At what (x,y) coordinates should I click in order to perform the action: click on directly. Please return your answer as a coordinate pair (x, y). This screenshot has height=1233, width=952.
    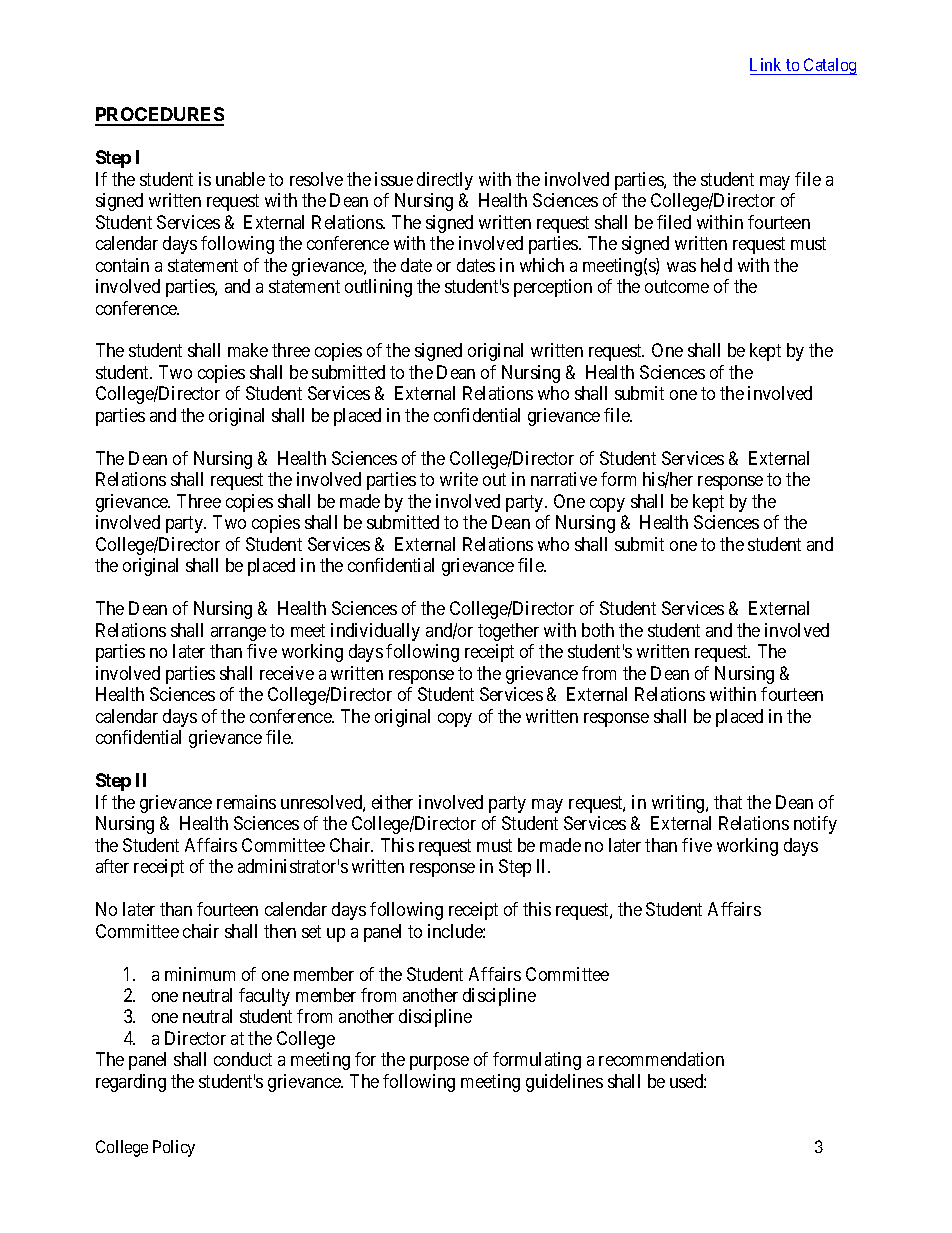
    Looking at the image, I should click on (445, 181).
